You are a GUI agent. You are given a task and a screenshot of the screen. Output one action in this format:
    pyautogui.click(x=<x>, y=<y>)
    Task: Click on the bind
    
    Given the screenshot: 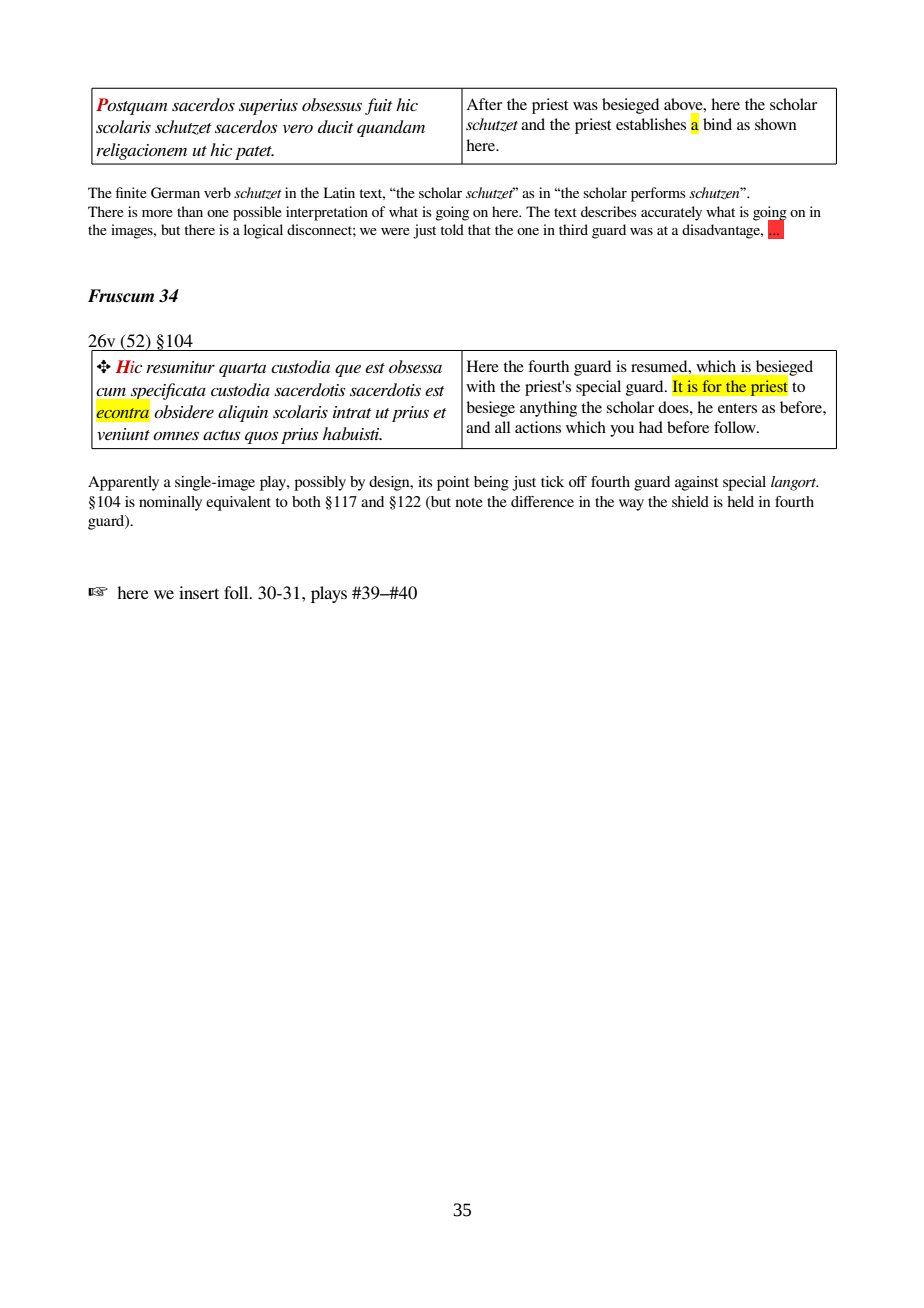 What is the action you would take?
    pyautogui.click(x=717, y=124)
